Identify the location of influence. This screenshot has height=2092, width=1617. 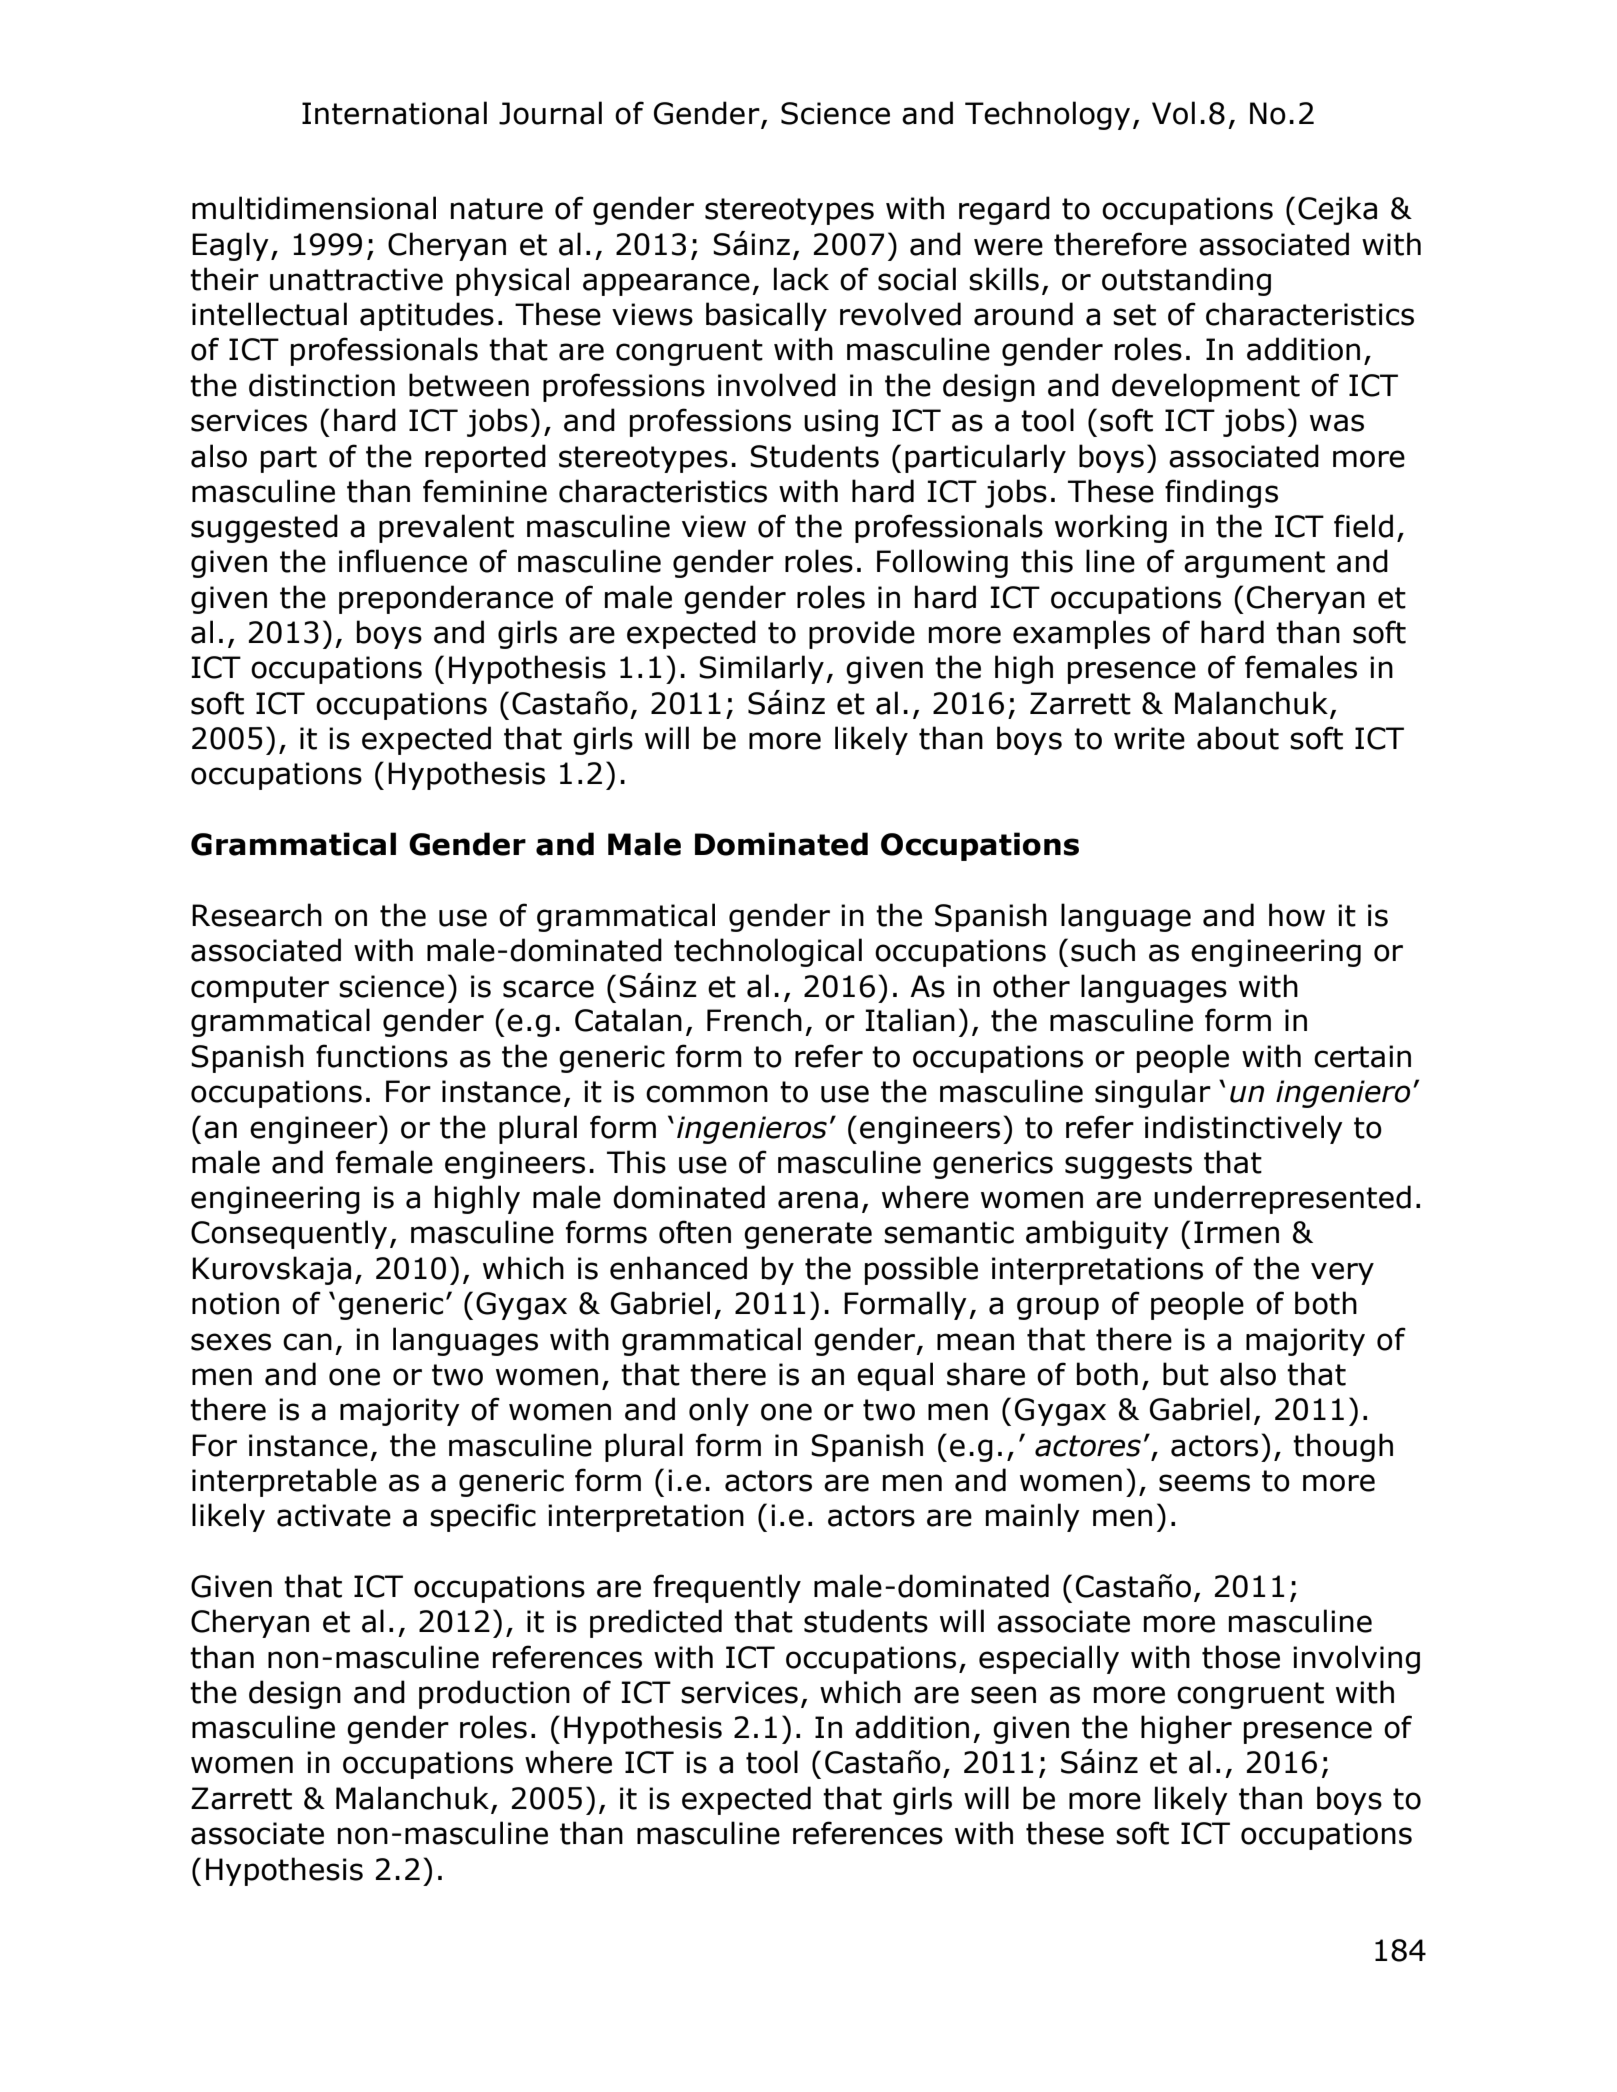
(403, 561).
